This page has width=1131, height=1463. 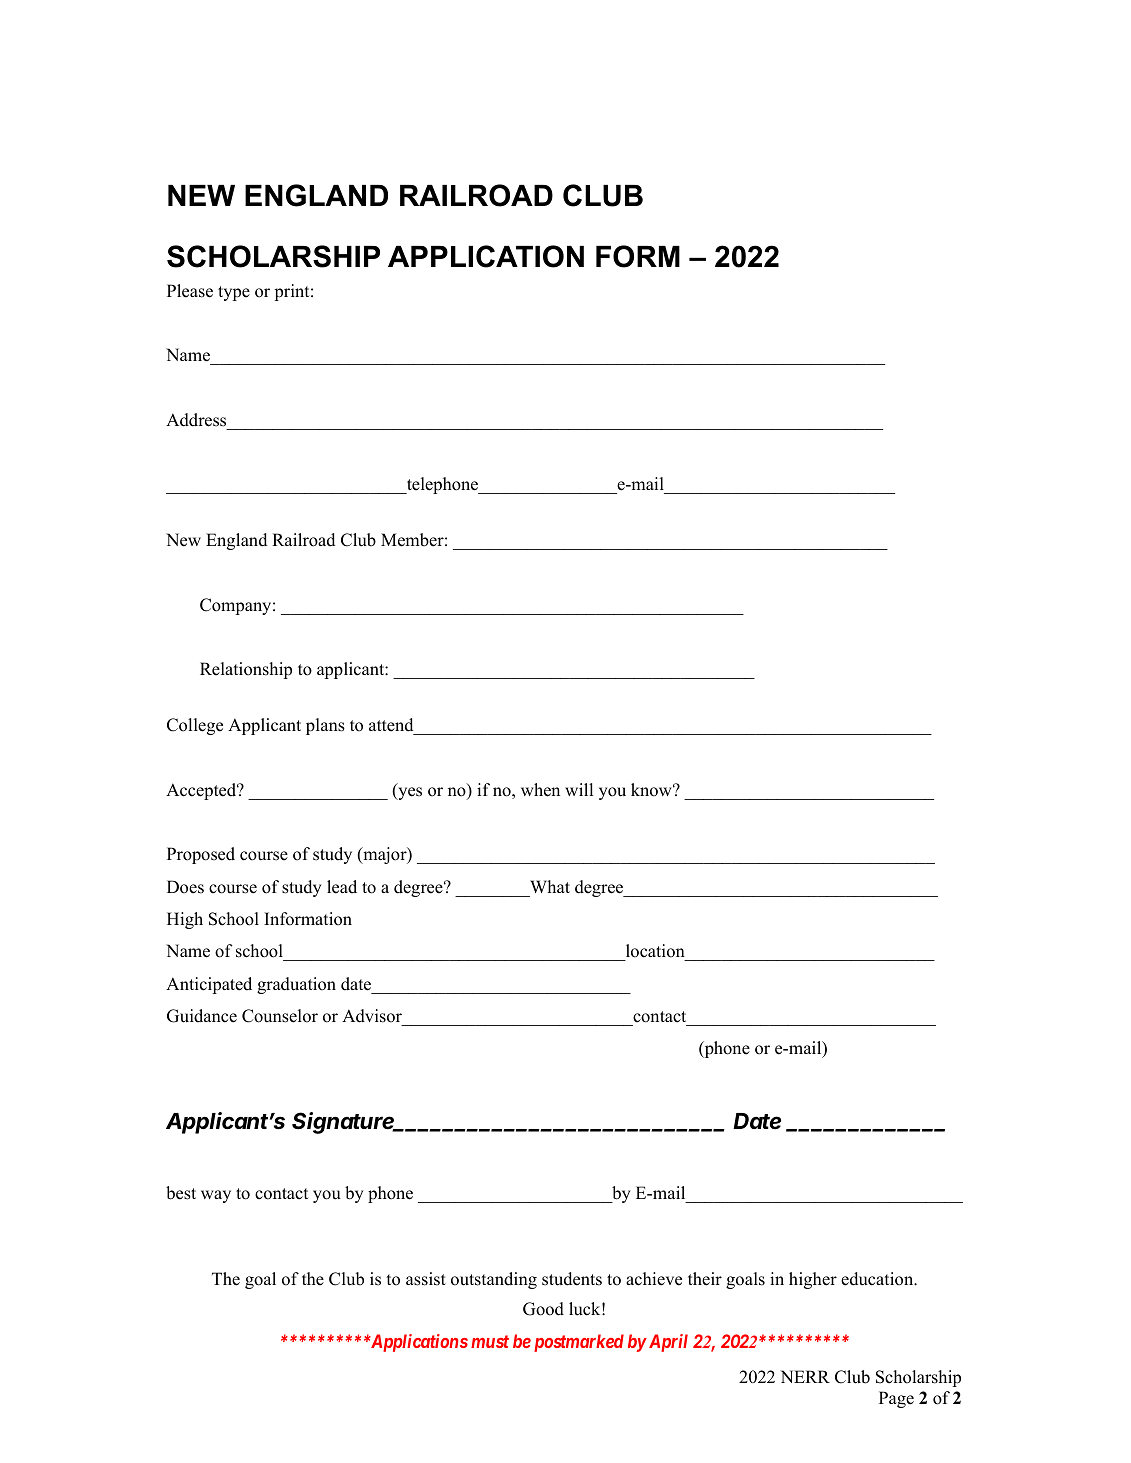 What do you see at coordinates (409, 793) in the page?
I see `yes` at bounding box center [409, 793].
